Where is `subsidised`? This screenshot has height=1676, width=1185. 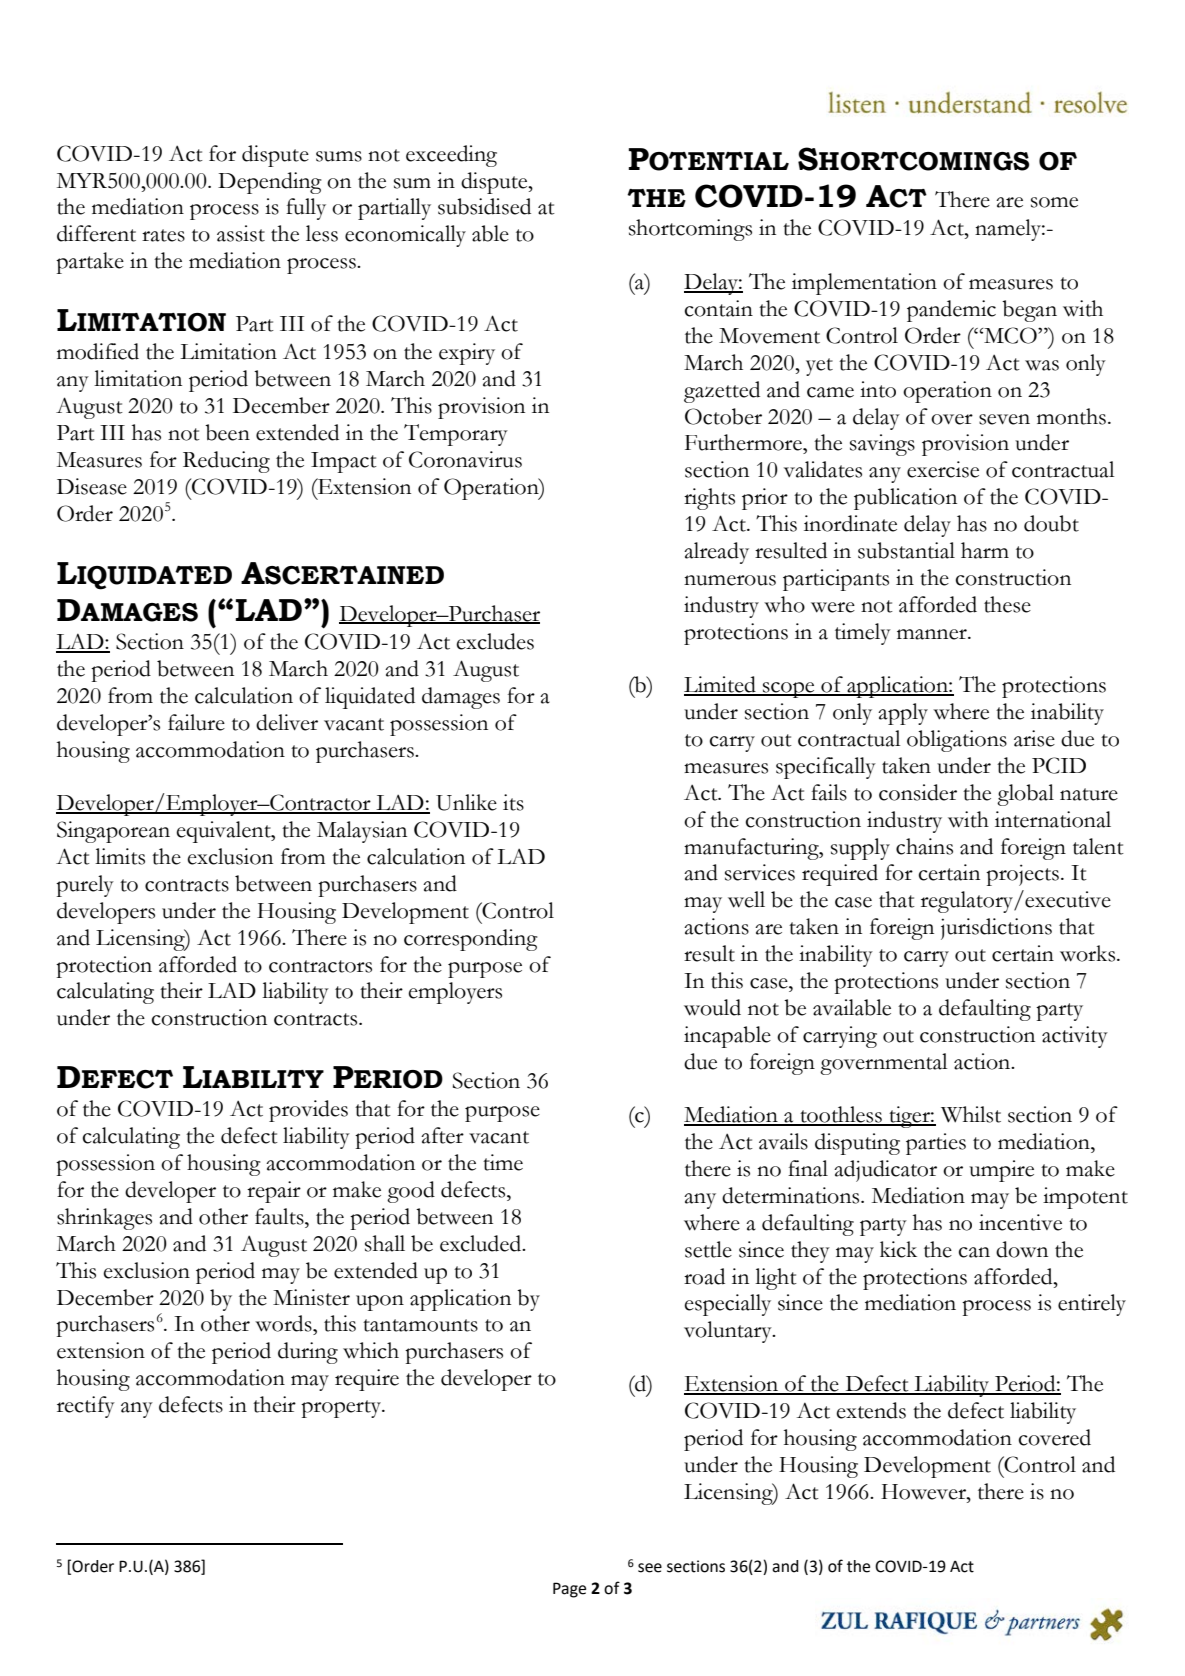
subsidised is located at coordinates (484, 206).
